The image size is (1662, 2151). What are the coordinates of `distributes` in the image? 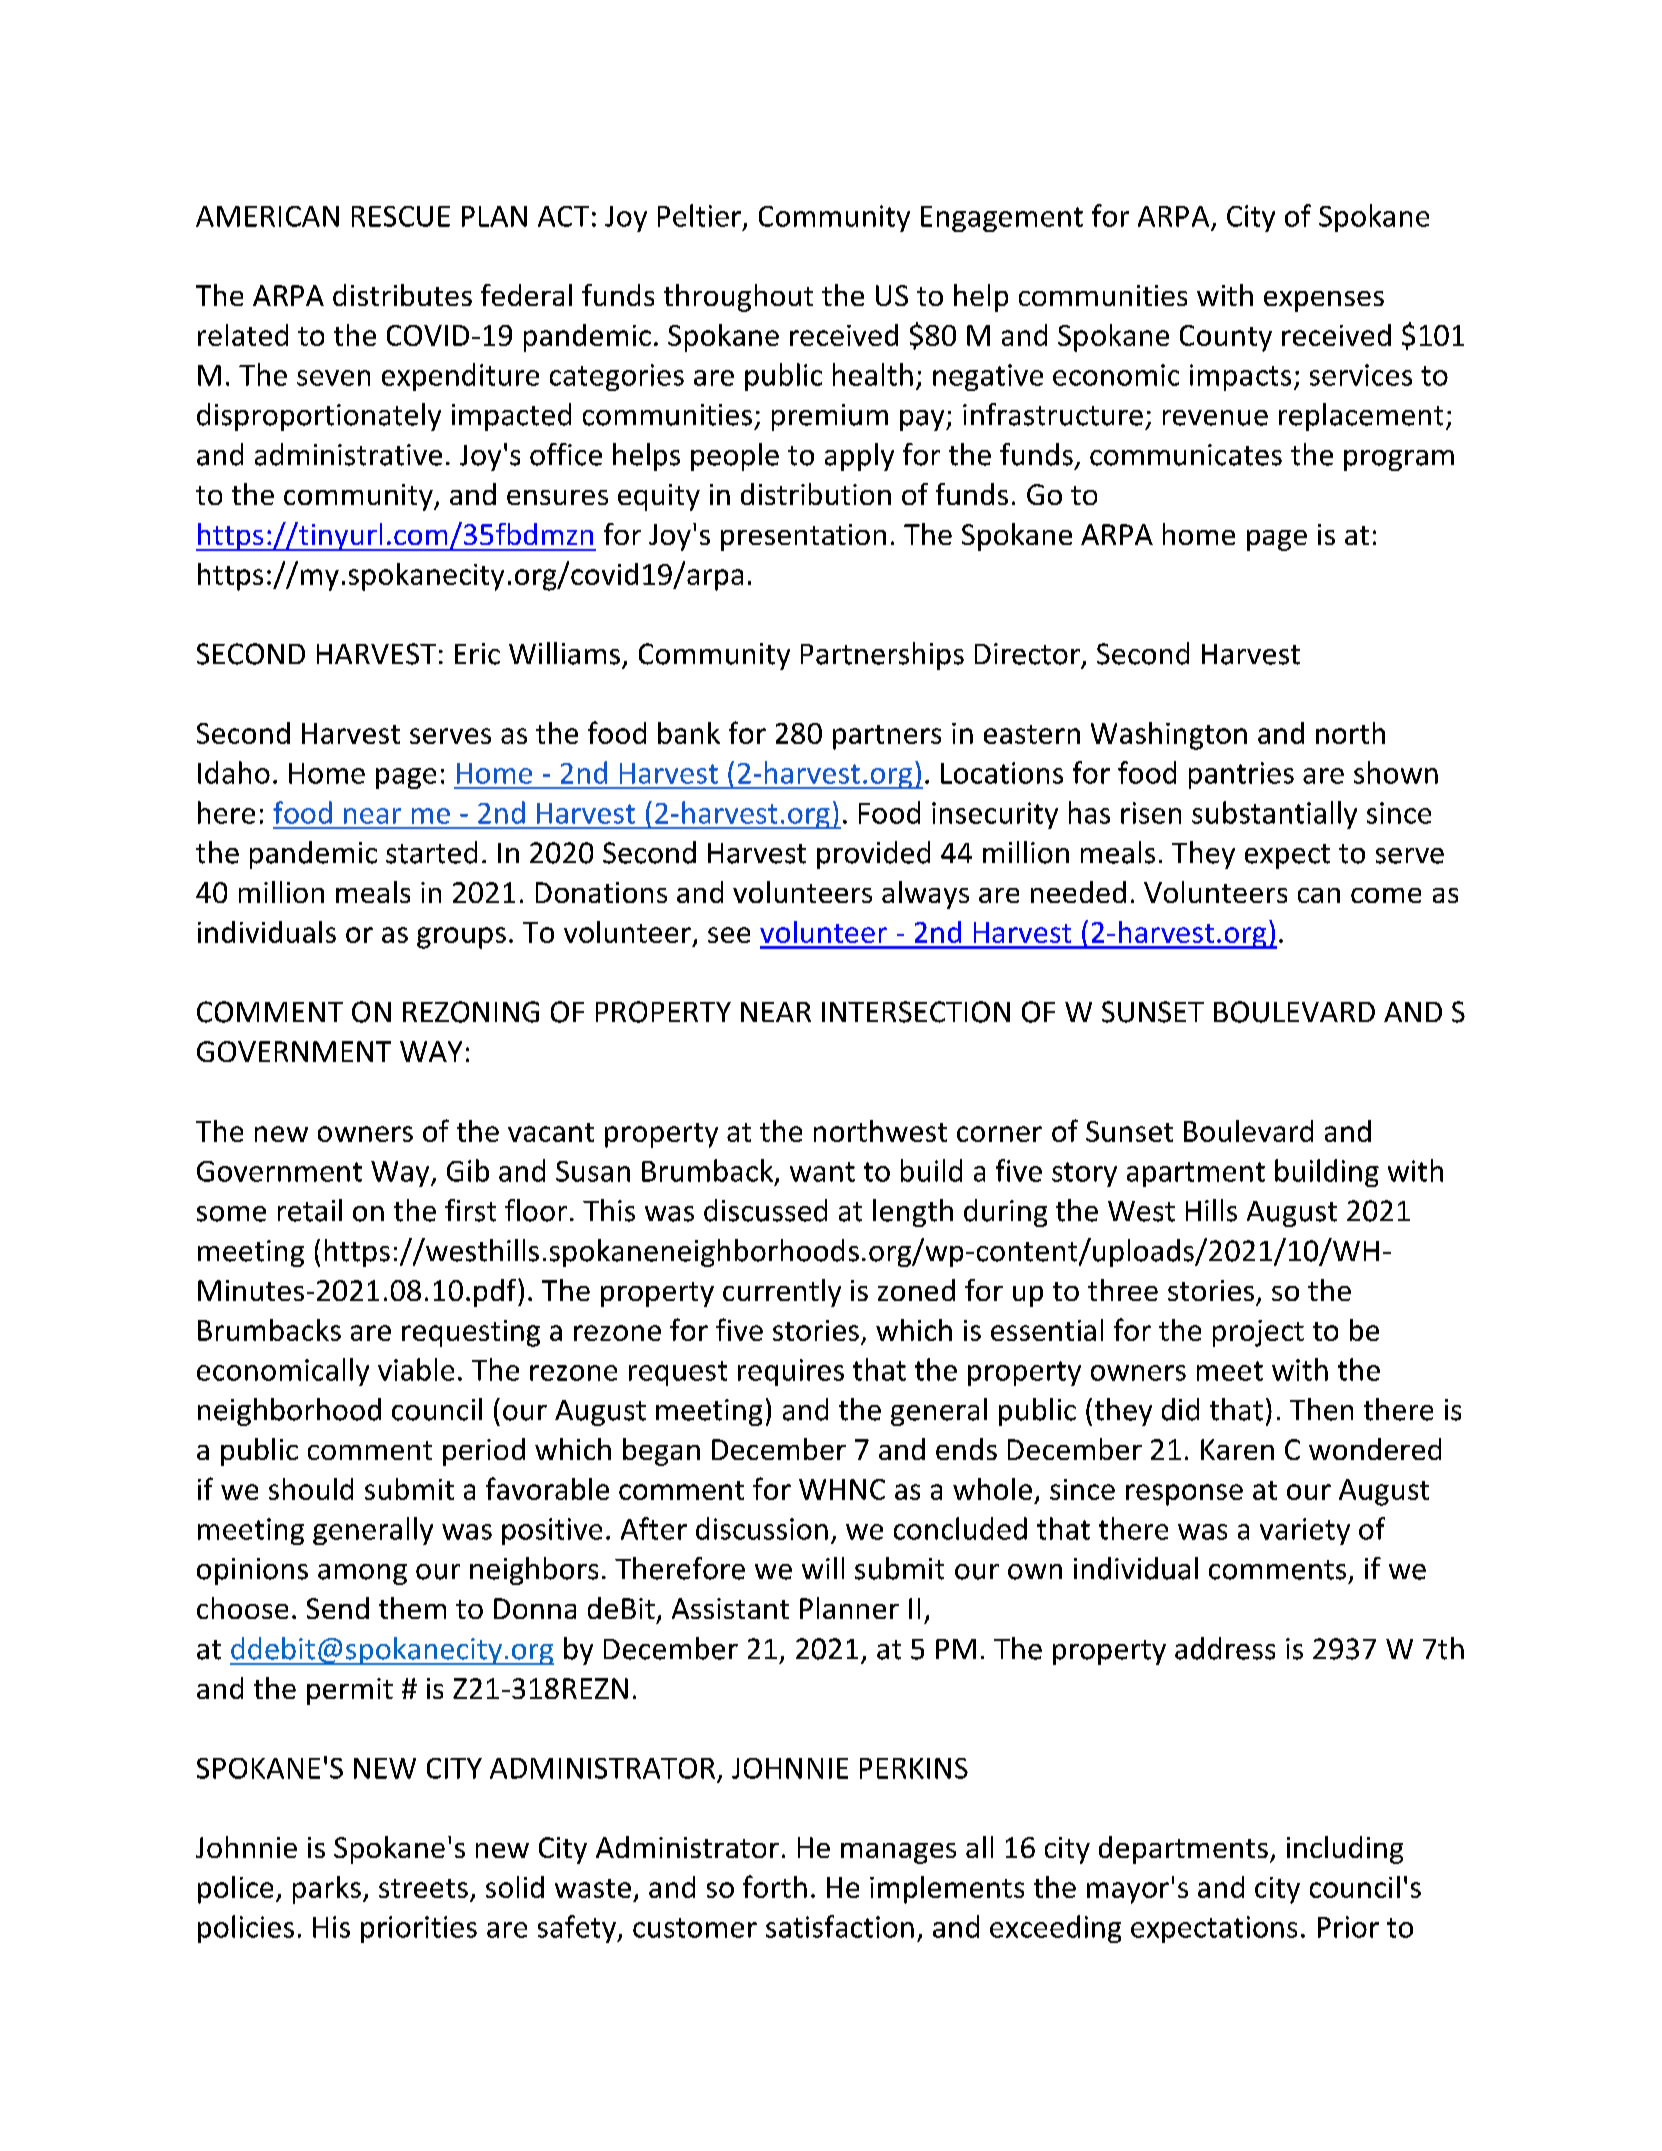 It's located at (402, 295).
